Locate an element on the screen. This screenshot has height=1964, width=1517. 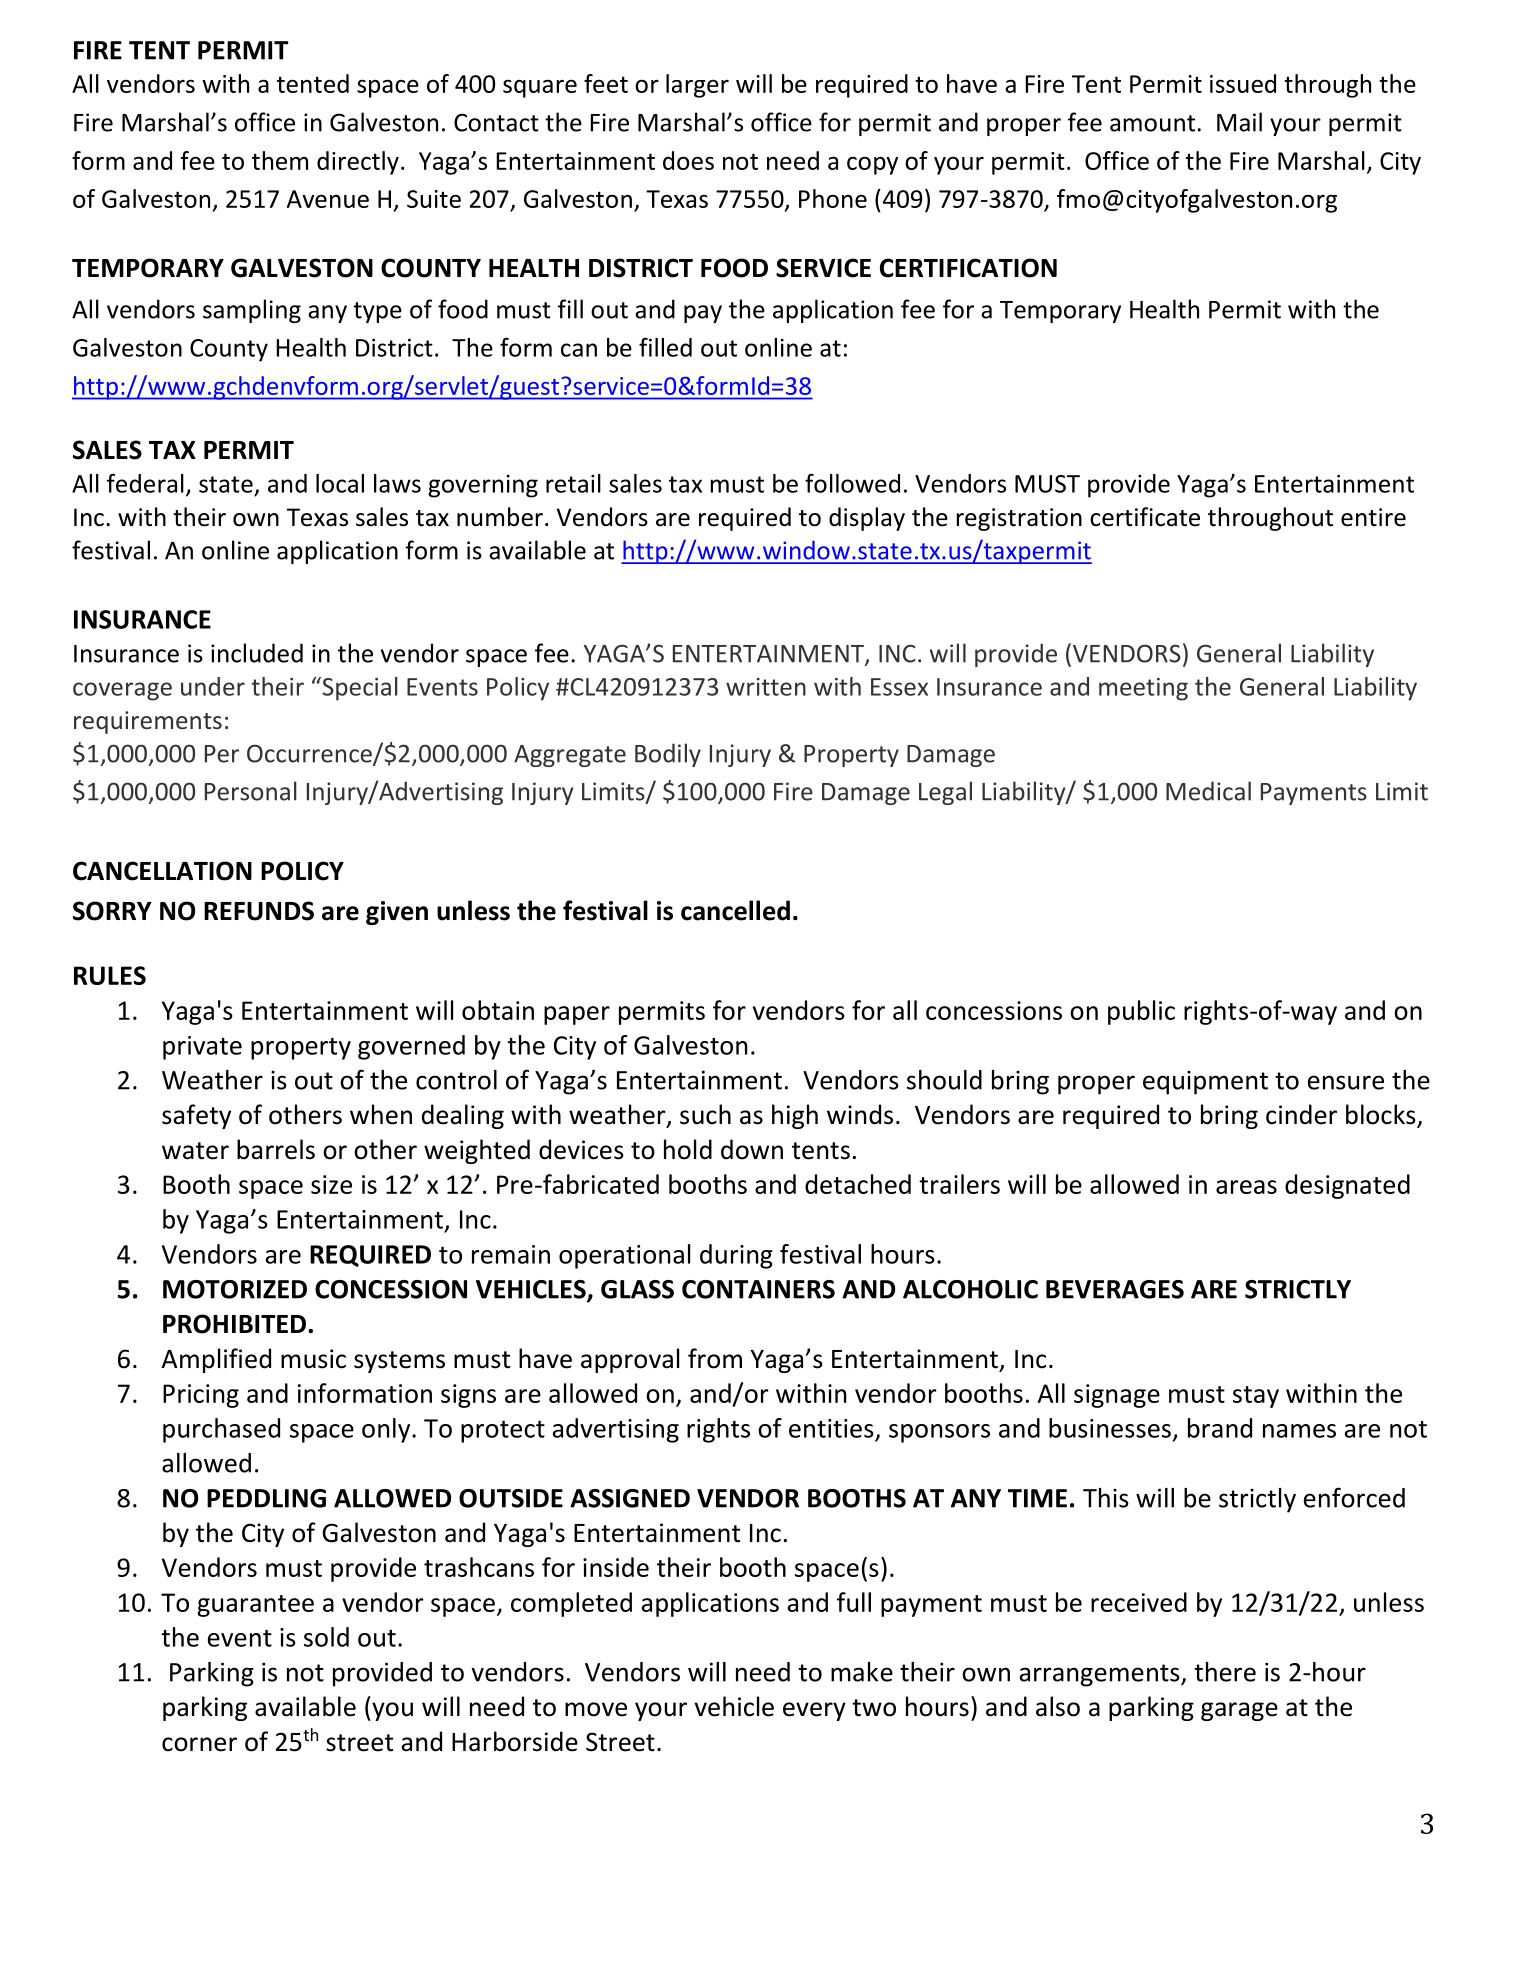
corner is located at coordinates (199, 1744).
